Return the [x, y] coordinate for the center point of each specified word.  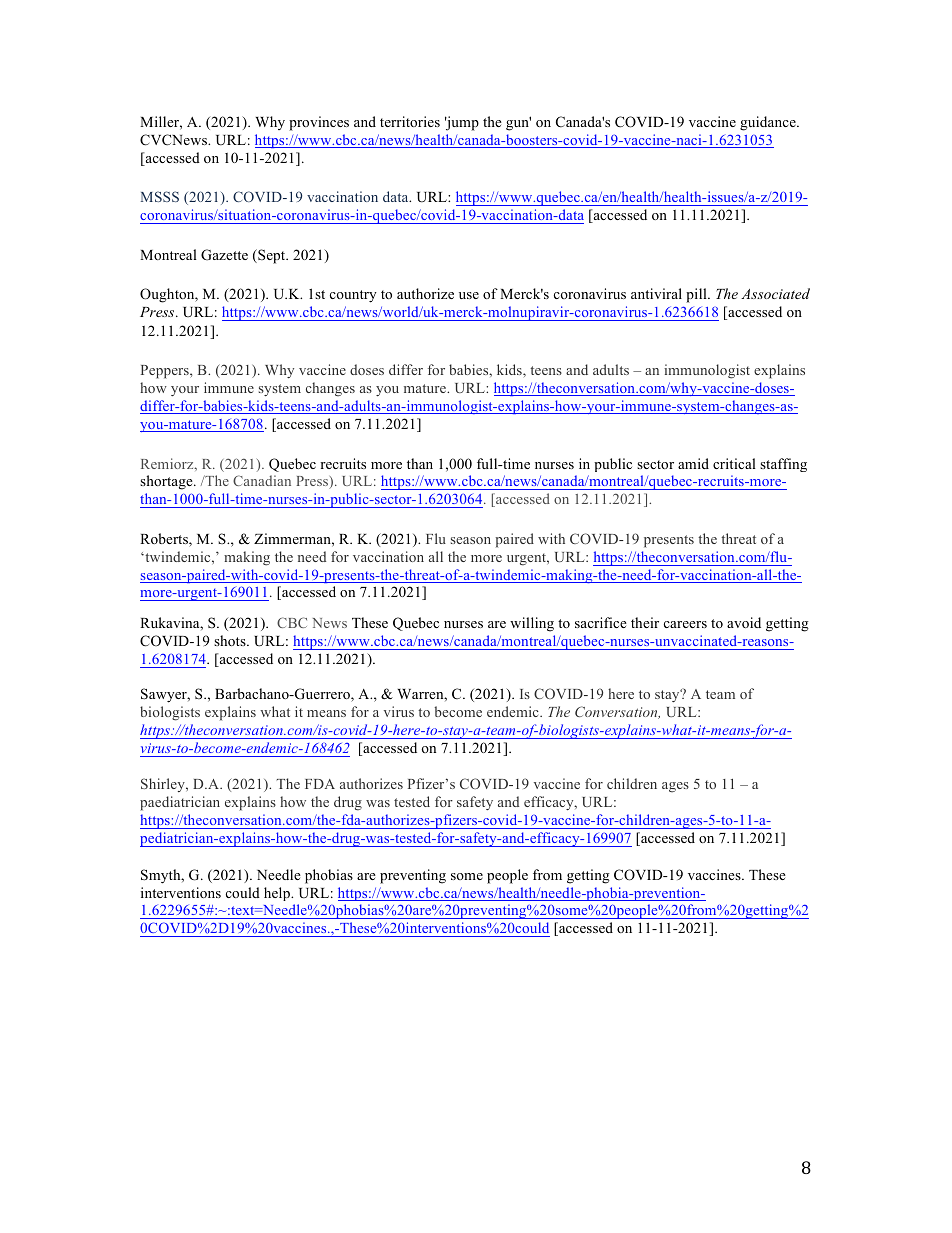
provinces [319, 123]
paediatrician [180, 803]
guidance [769, 123]
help [278, 894]
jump [462, 123]
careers [685, 624]
